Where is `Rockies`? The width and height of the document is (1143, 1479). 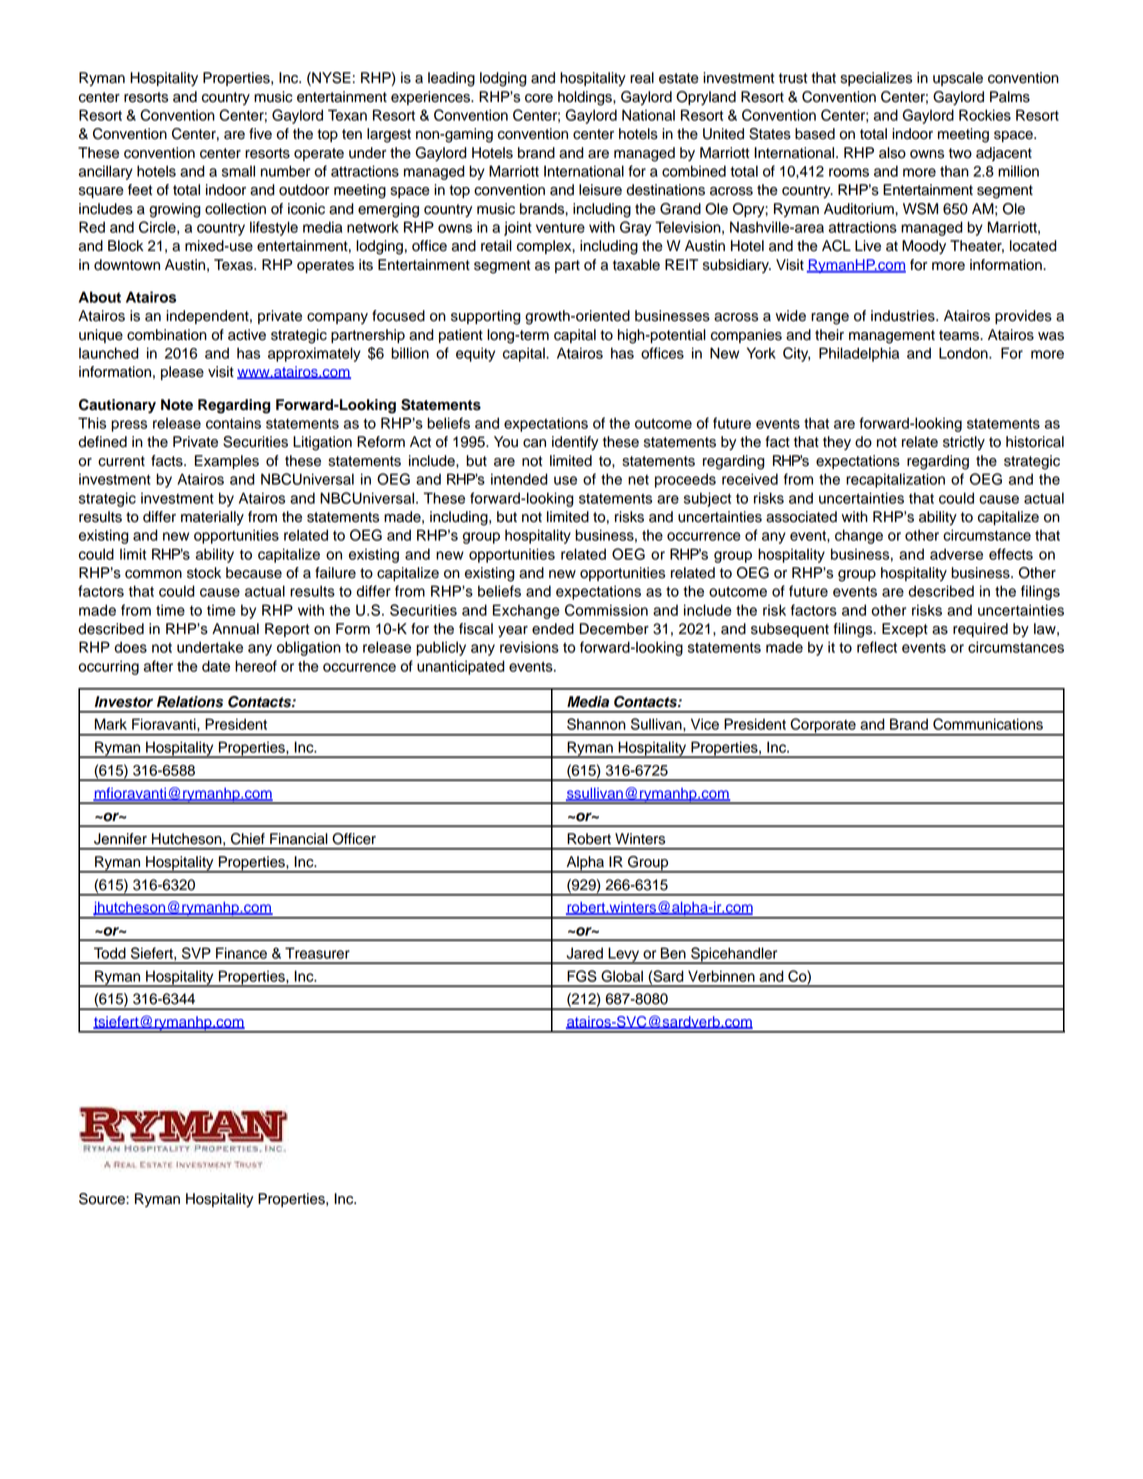
Rockies is located at coordinates (985, 115).
